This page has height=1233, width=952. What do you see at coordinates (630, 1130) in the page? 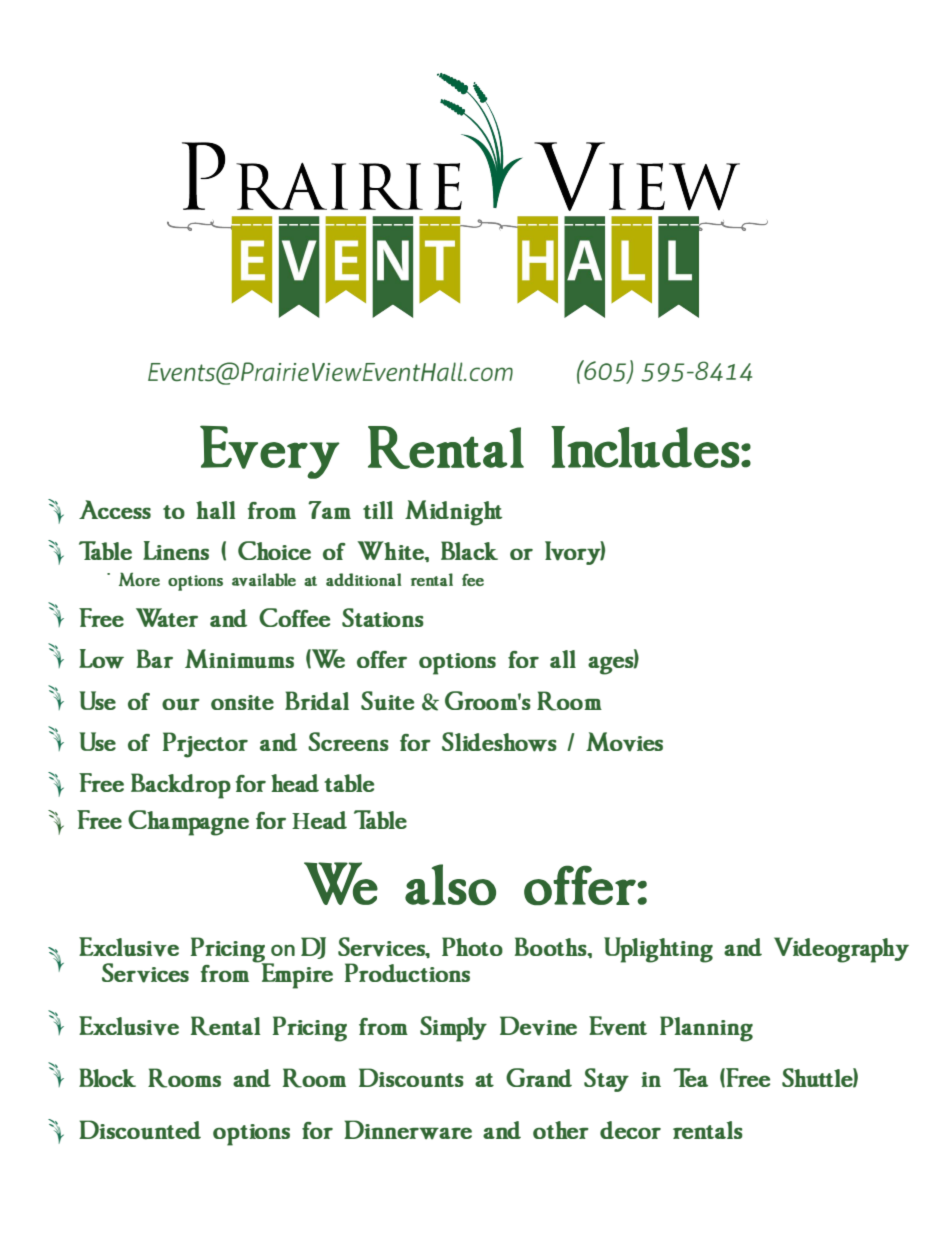
I see `decor` at bounding box center [630, 1130].
